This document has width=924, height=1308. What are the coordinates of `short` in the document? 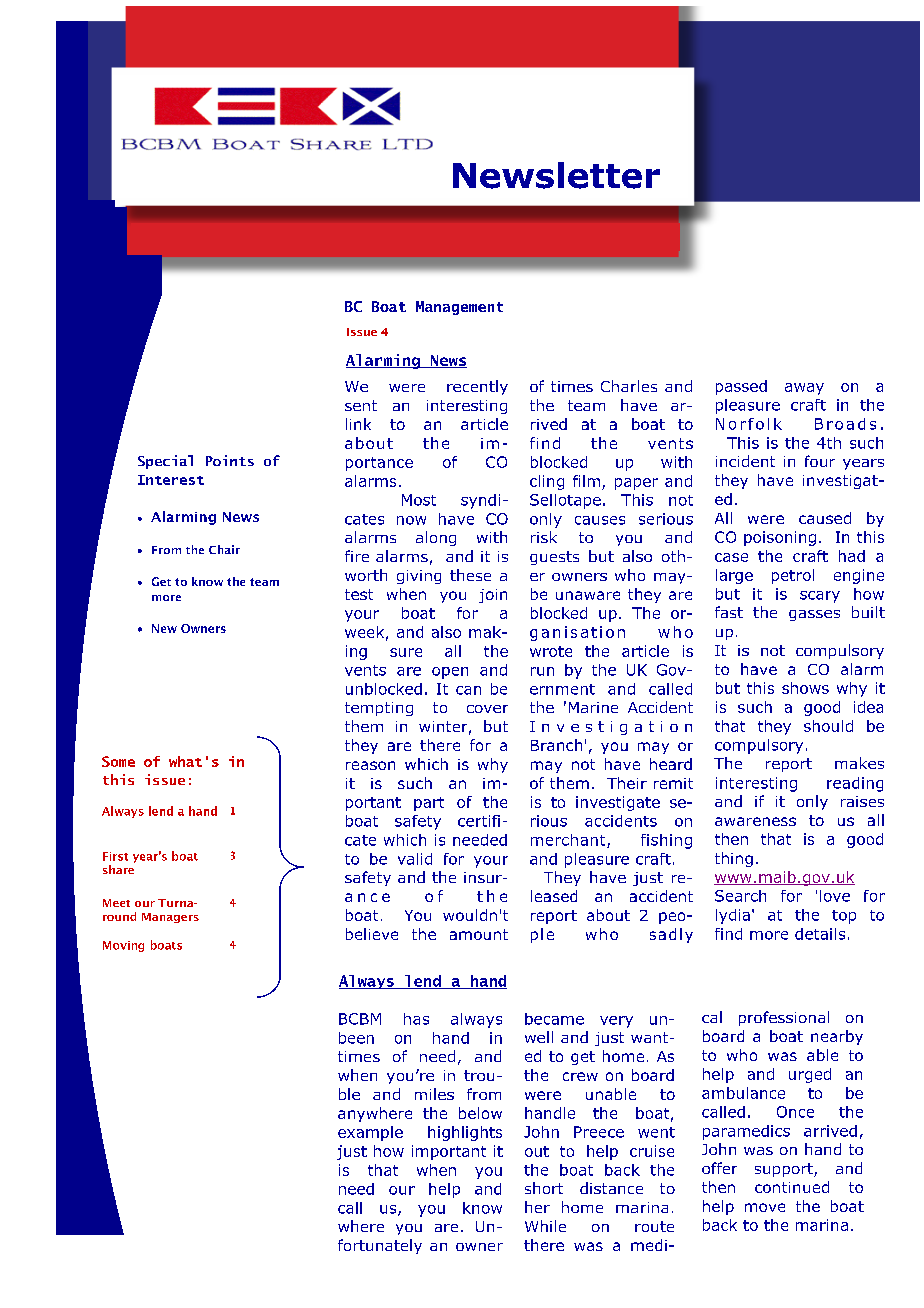 It's located at (544, 1188).
